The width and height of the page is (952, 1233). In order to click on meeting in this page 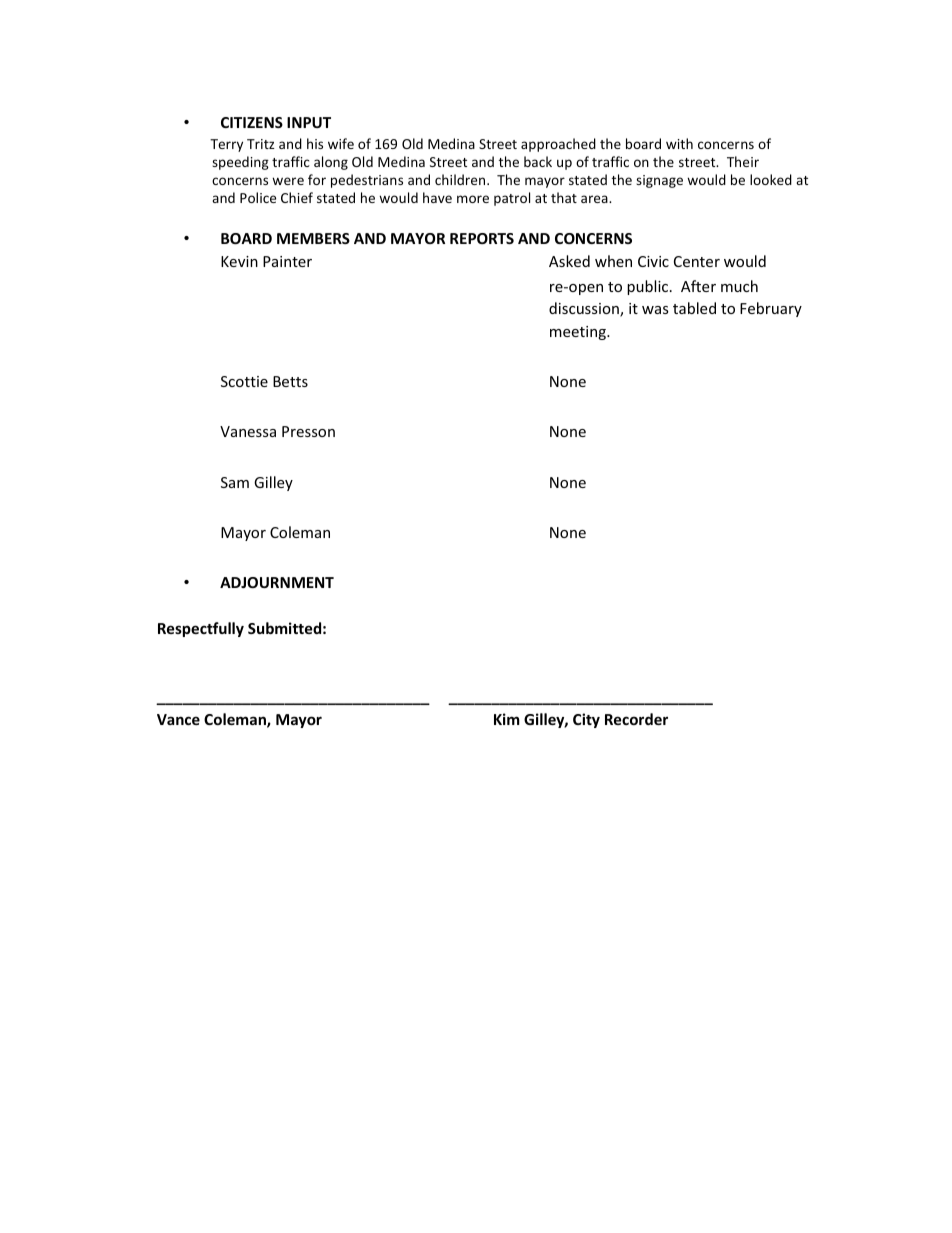, I will do `click(579, 333)`.
